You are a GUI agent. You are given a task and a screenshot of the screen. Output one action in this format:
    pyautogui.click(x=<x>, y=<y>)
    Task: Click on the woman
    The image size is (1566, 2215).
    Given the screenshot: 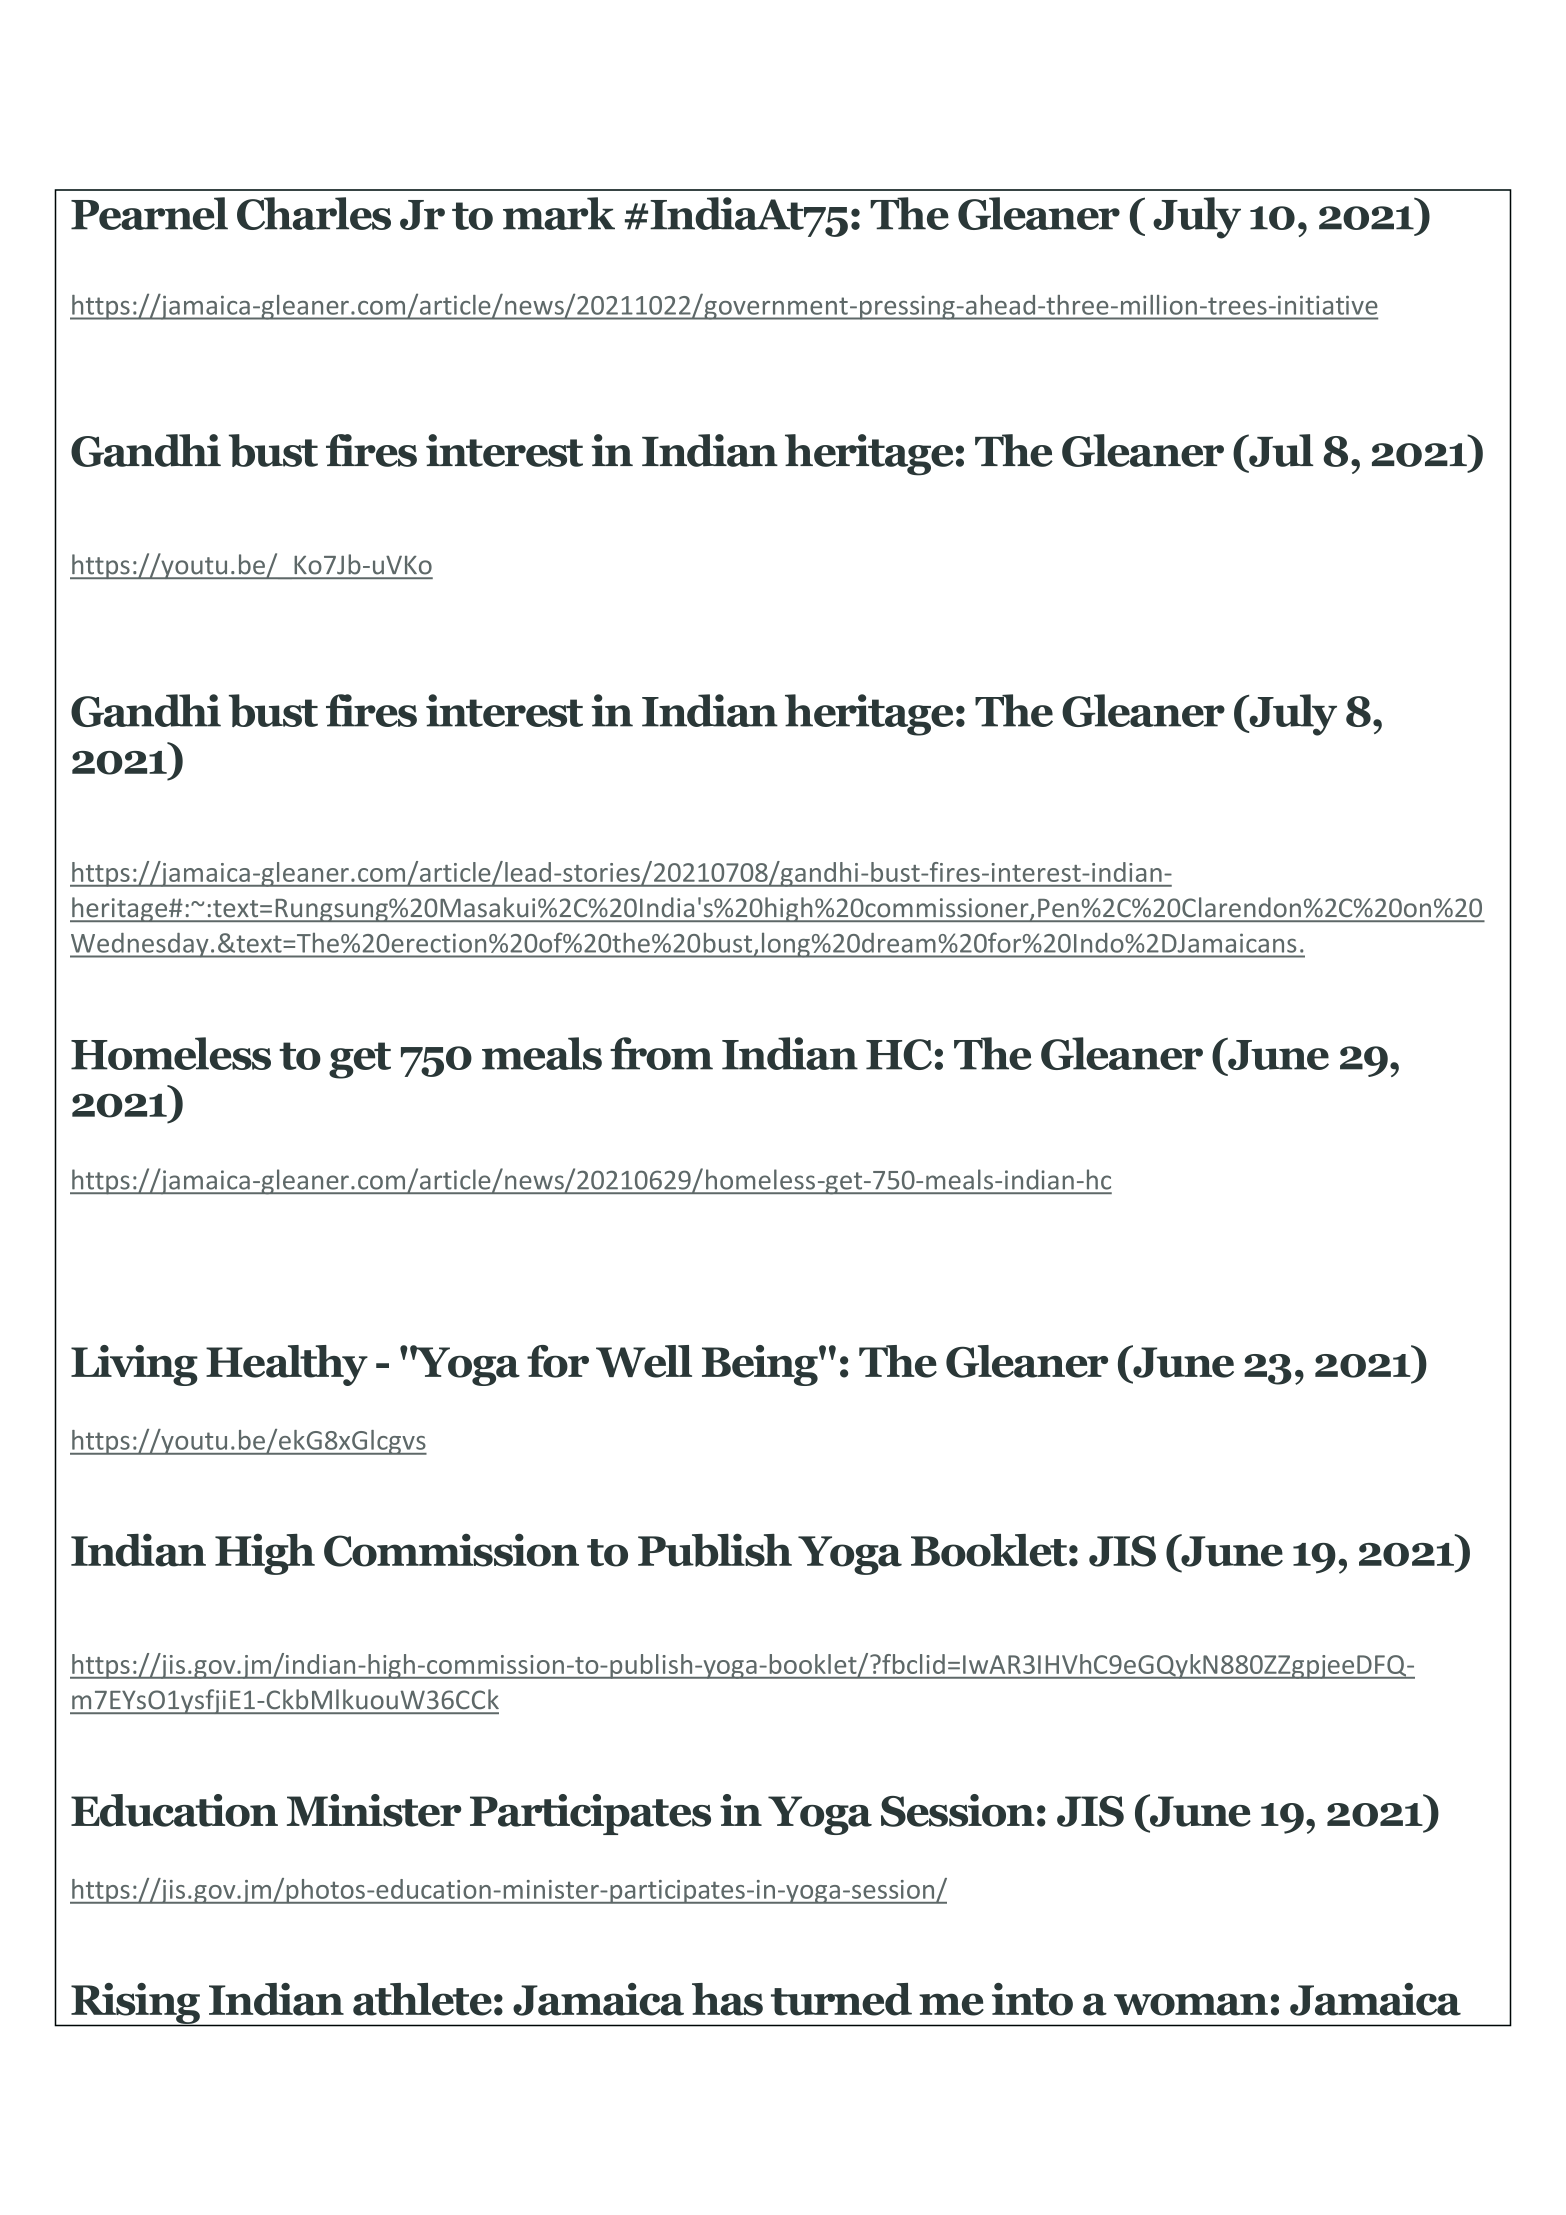 What is the action you would take?
    pyautogui.click(x=1191, y=2004)
